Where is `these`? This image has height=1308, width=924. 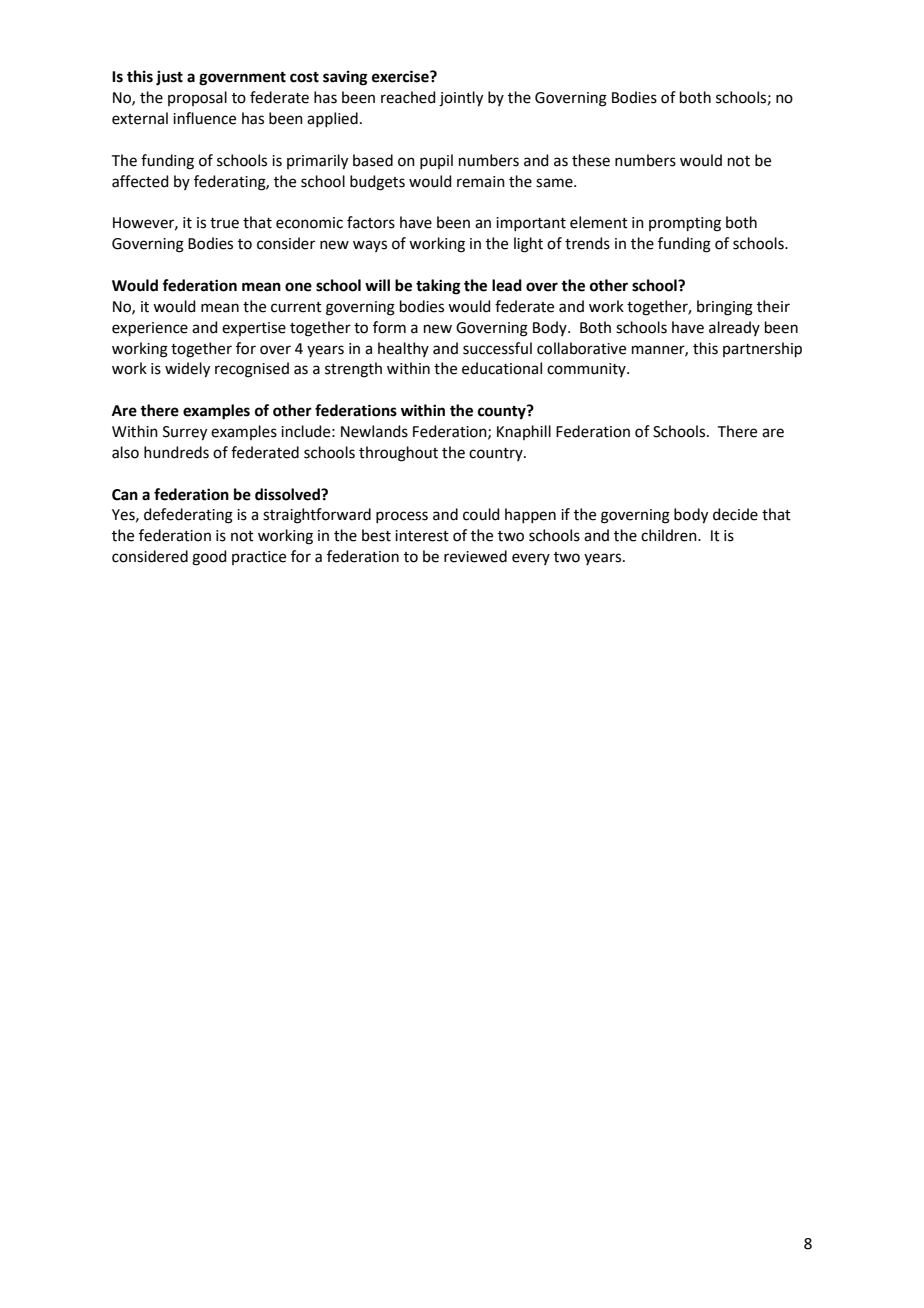 these is located at coordinates (591, 160).
